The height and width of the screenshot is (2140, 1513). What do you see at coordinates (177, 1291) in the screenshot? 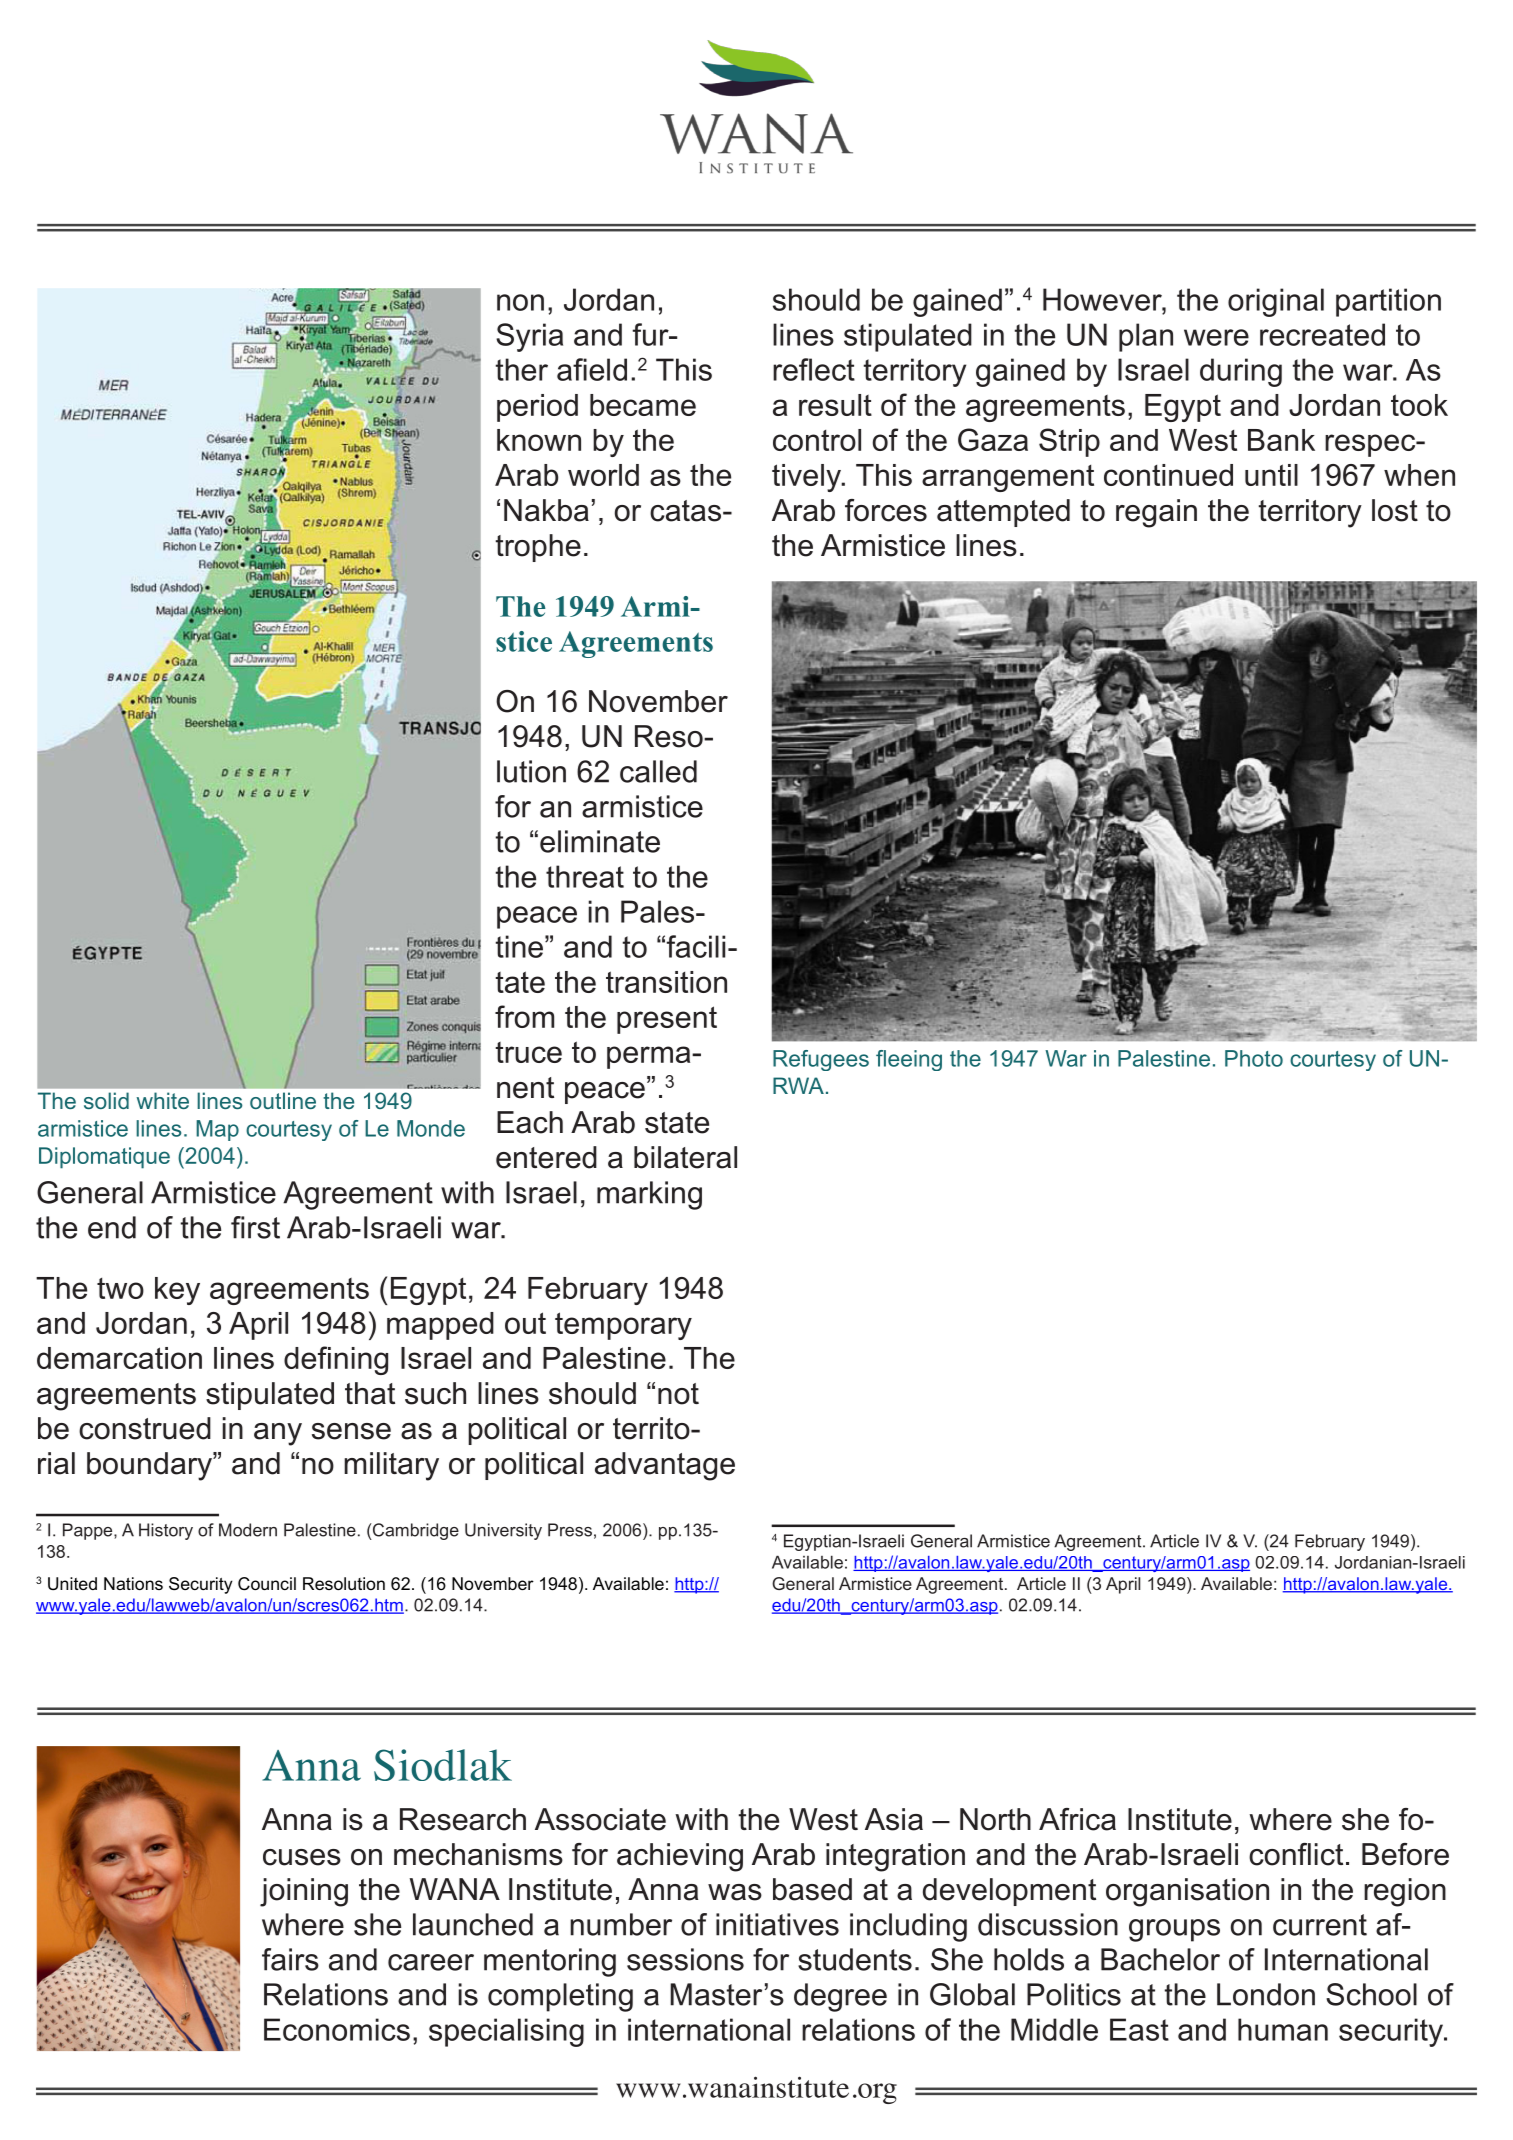
I see `key` at bounding box center [177, 1291].
